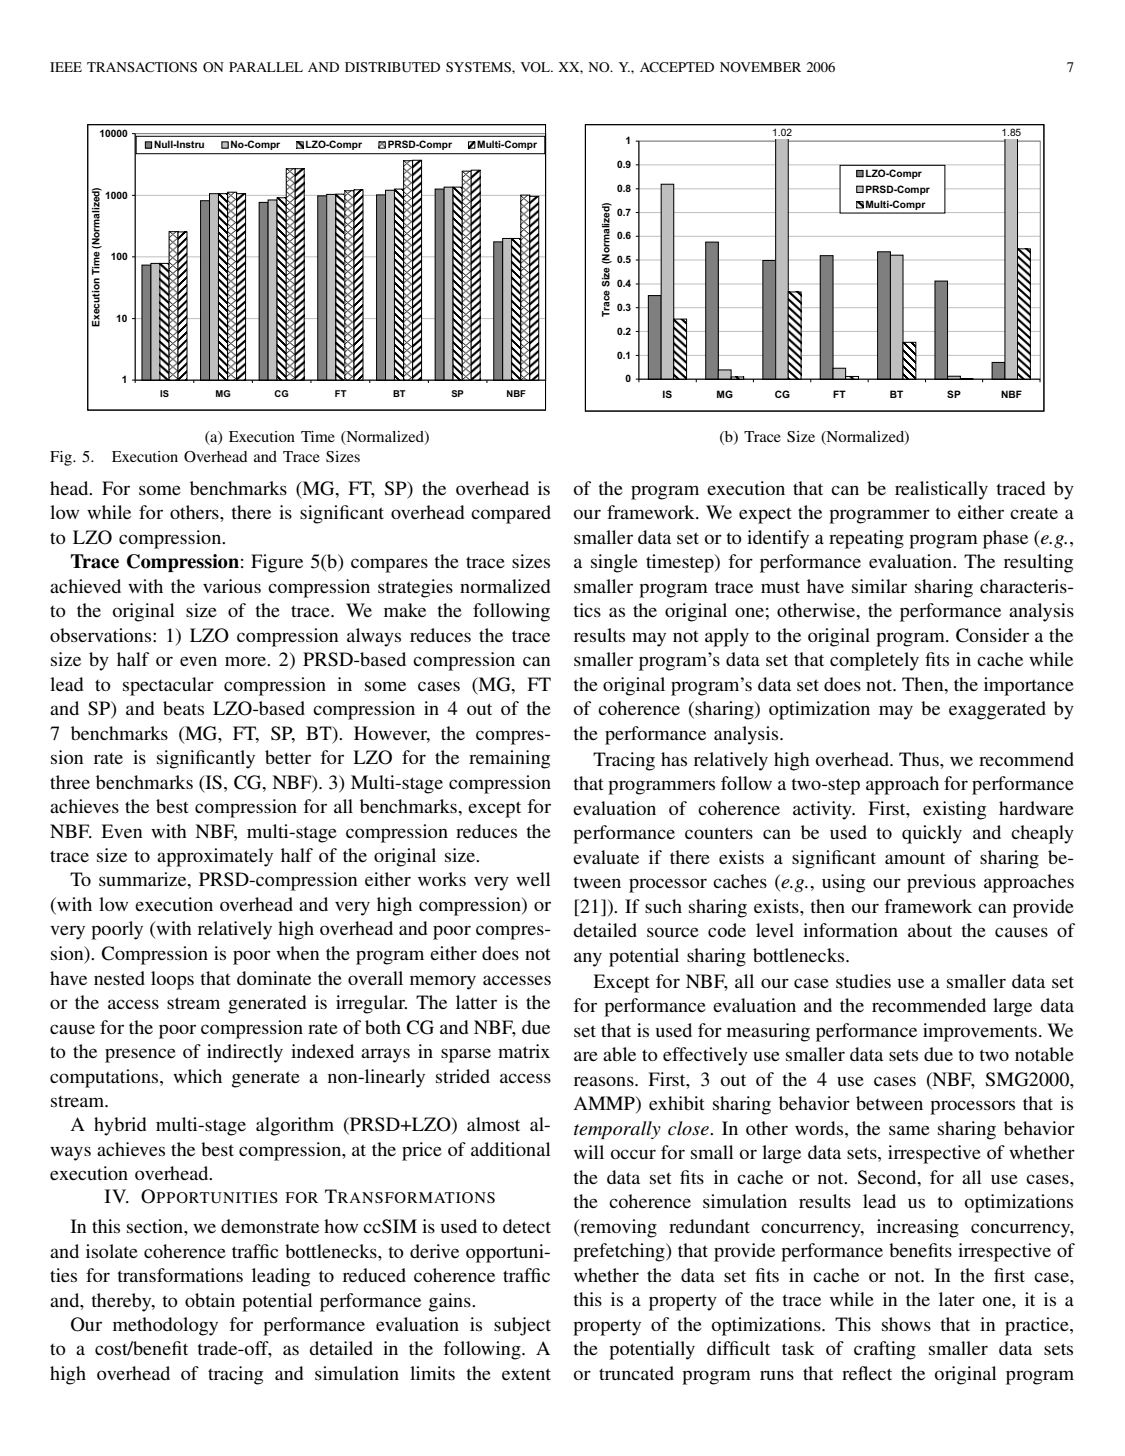 This screenshot has height=1456, width=1125. Describe the element at coordinates (511, 514) in the screenshot. I see `compared` at that location.
